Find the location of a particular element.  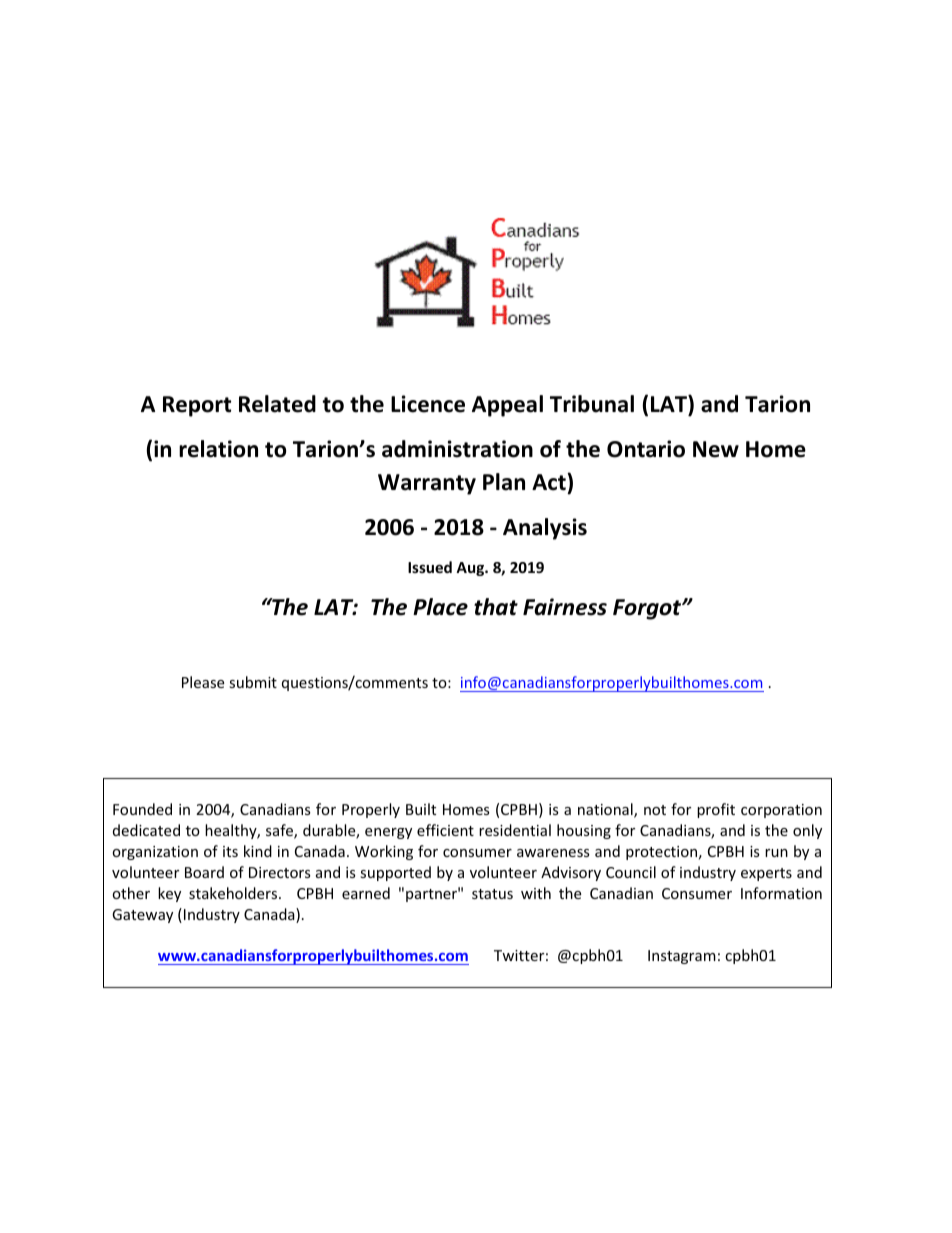

national is located at coordinates (606, 810).
